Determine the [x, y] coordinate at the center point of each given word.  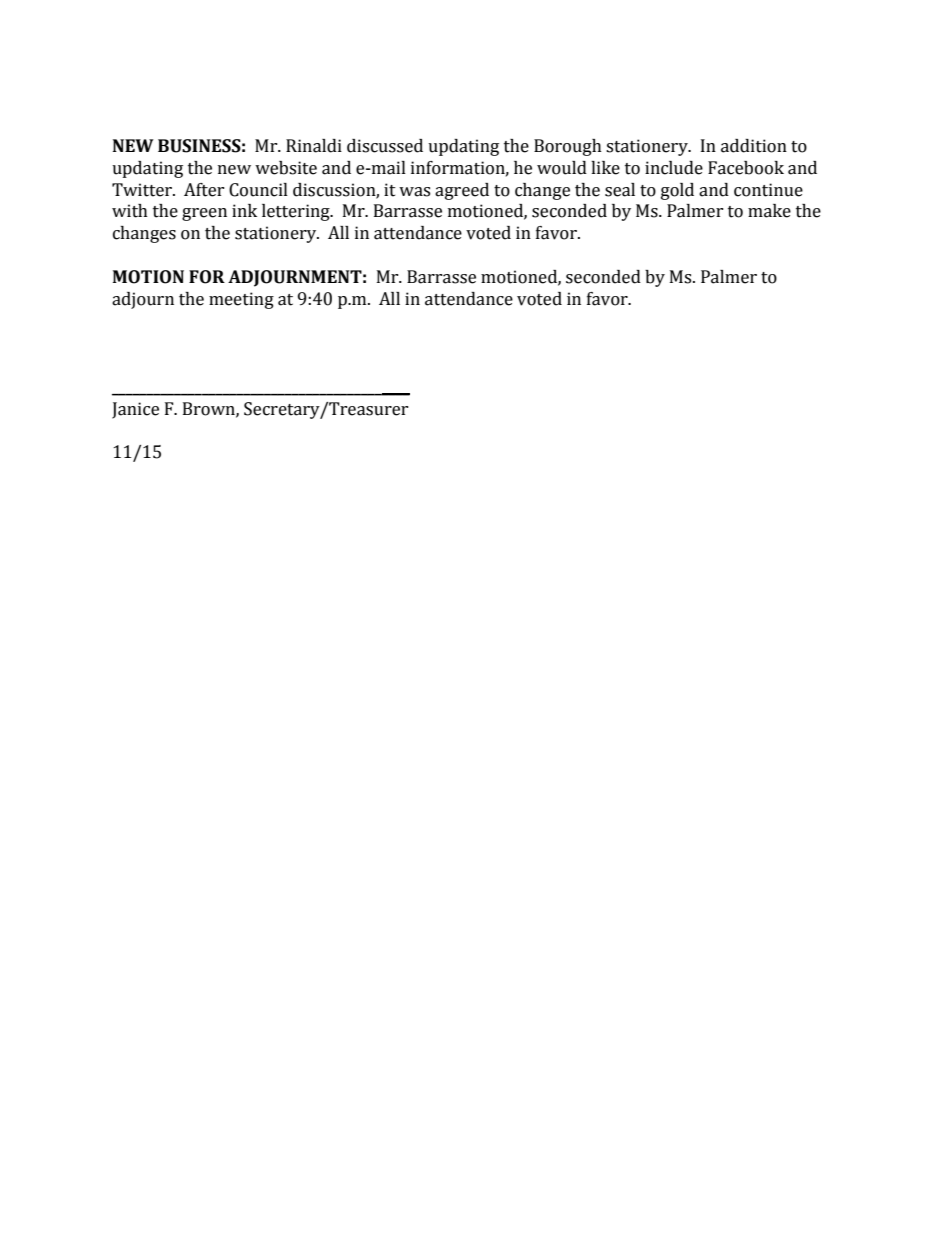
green [204, 214]
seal [620, 190]
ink [244, 210]
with [130, 211]
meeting [241, 300]
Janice [135, 410]
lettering [297, 212]
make [769, 211]
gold [677, 191]
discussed [385, 146]
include [674, 168]
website [286, 168]
